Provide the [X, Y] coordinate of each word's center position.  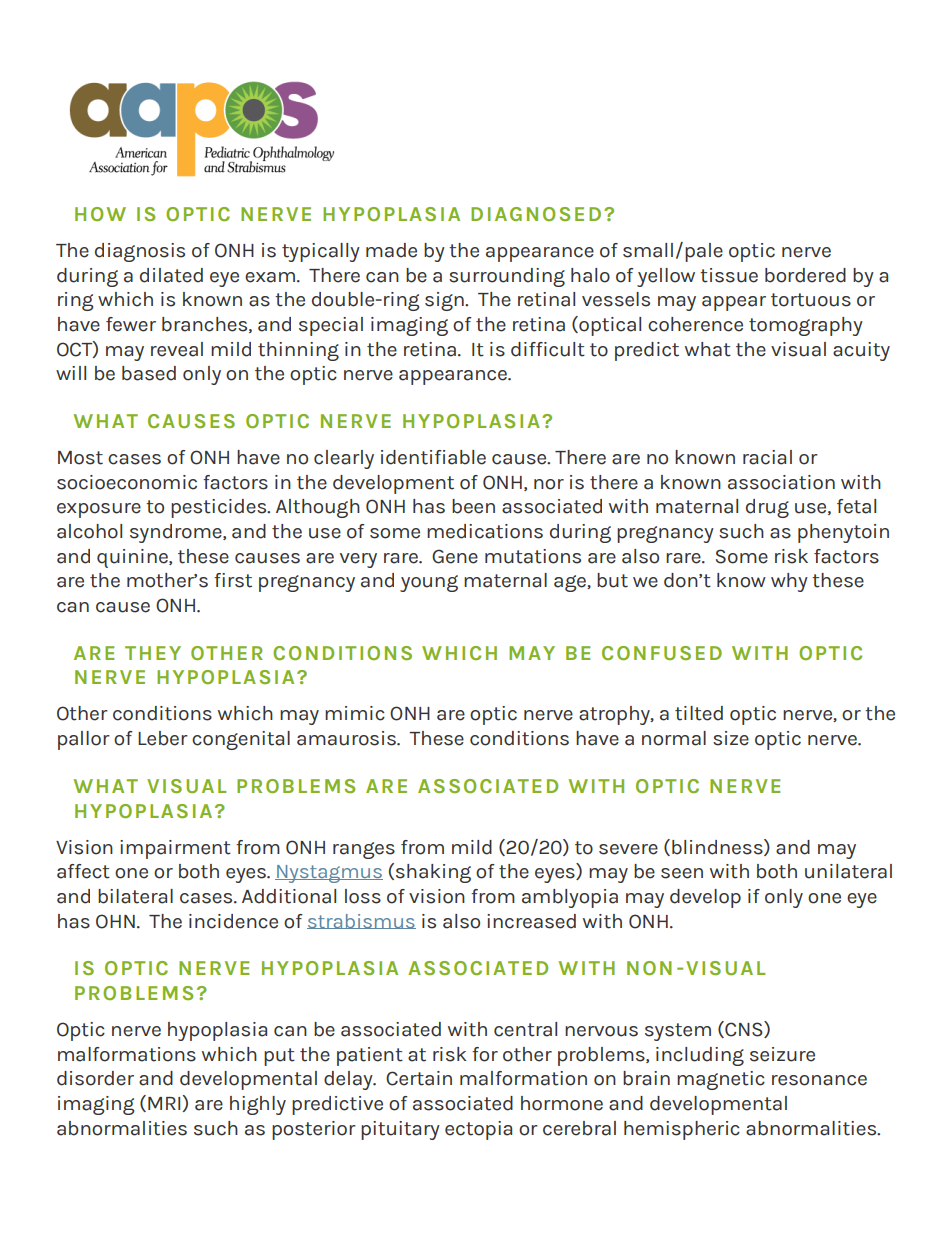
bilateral [135, 896]
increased [531, 921]
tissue [729, 275]
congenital [241, 740]
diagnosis [140, 252]
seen [682, 873]
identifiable [433, 457]
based [149, 373]
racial [767, 457]
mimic [355, 713]
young [429, 583]
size [731, 738]
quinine [133, 558]
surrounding [507, 277]
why [789, 582]
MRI [165, 1104]
